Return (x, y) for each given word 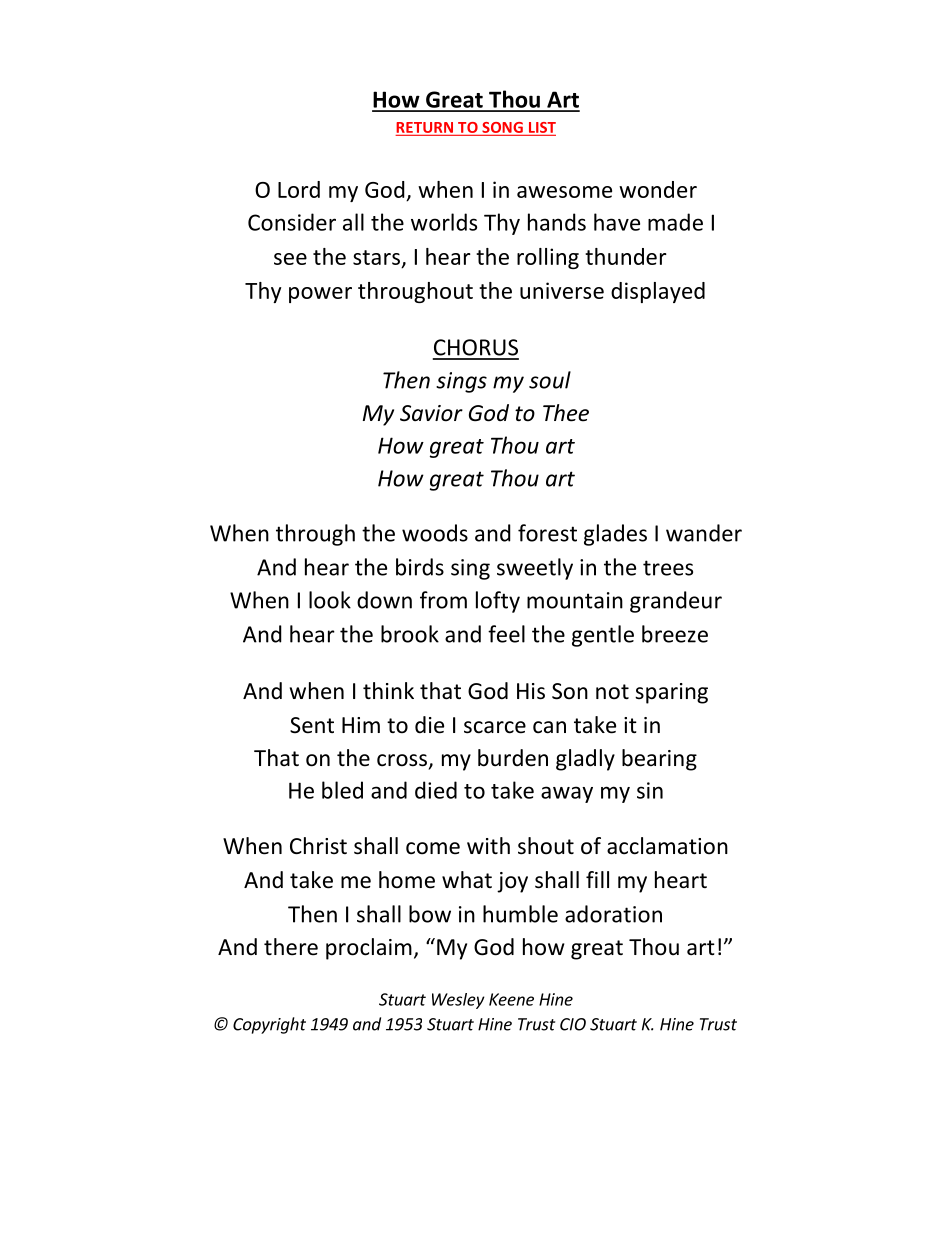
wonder (658, 189)
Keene (511, 999)
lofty (498, 602)
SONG (502, 127)
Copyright (269, 1025)
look (330, 600)
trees (668, 568)
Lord (299, 189)
